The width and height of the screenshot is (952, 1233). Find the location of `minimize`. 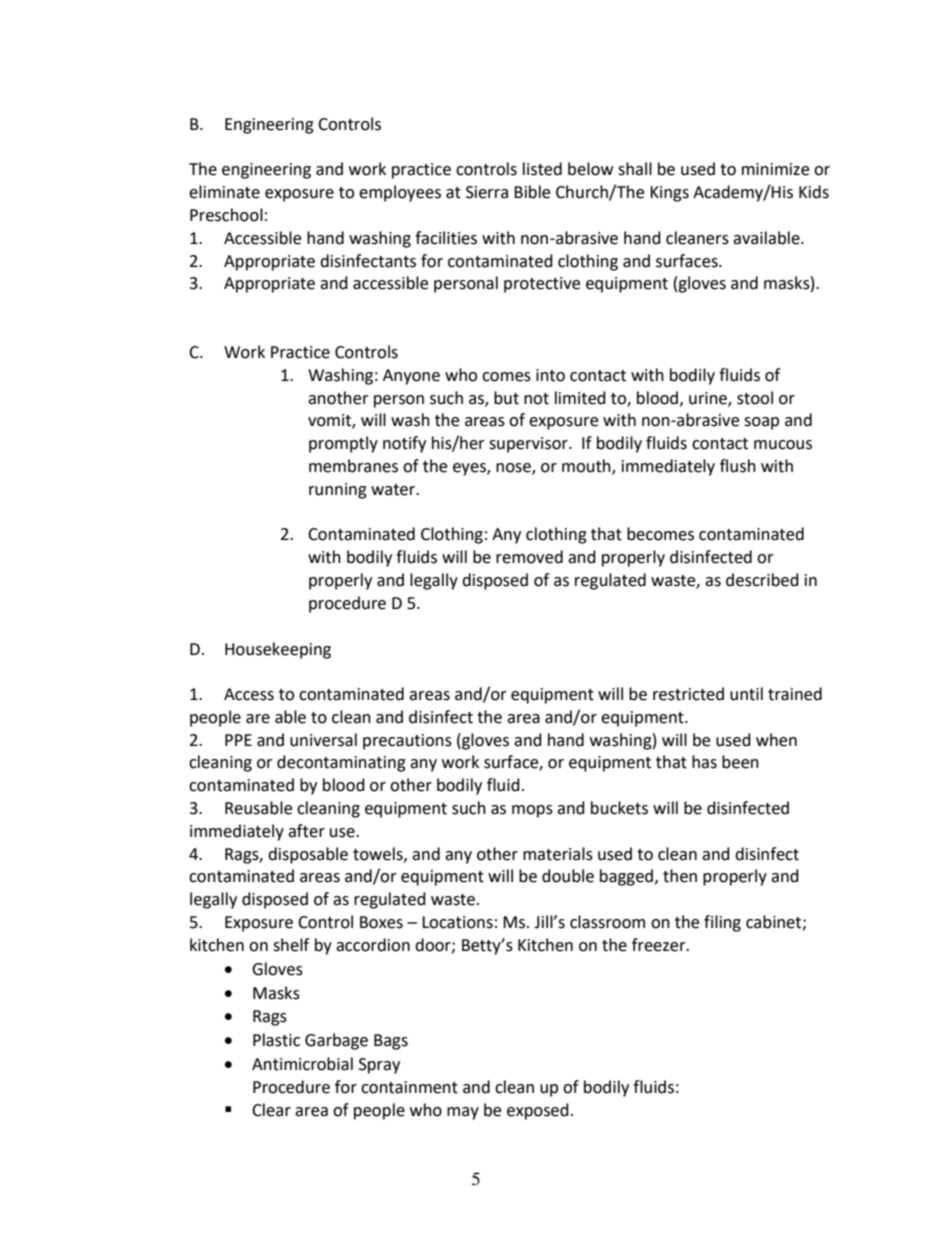

minimize is located at coordinates (775, 169).
